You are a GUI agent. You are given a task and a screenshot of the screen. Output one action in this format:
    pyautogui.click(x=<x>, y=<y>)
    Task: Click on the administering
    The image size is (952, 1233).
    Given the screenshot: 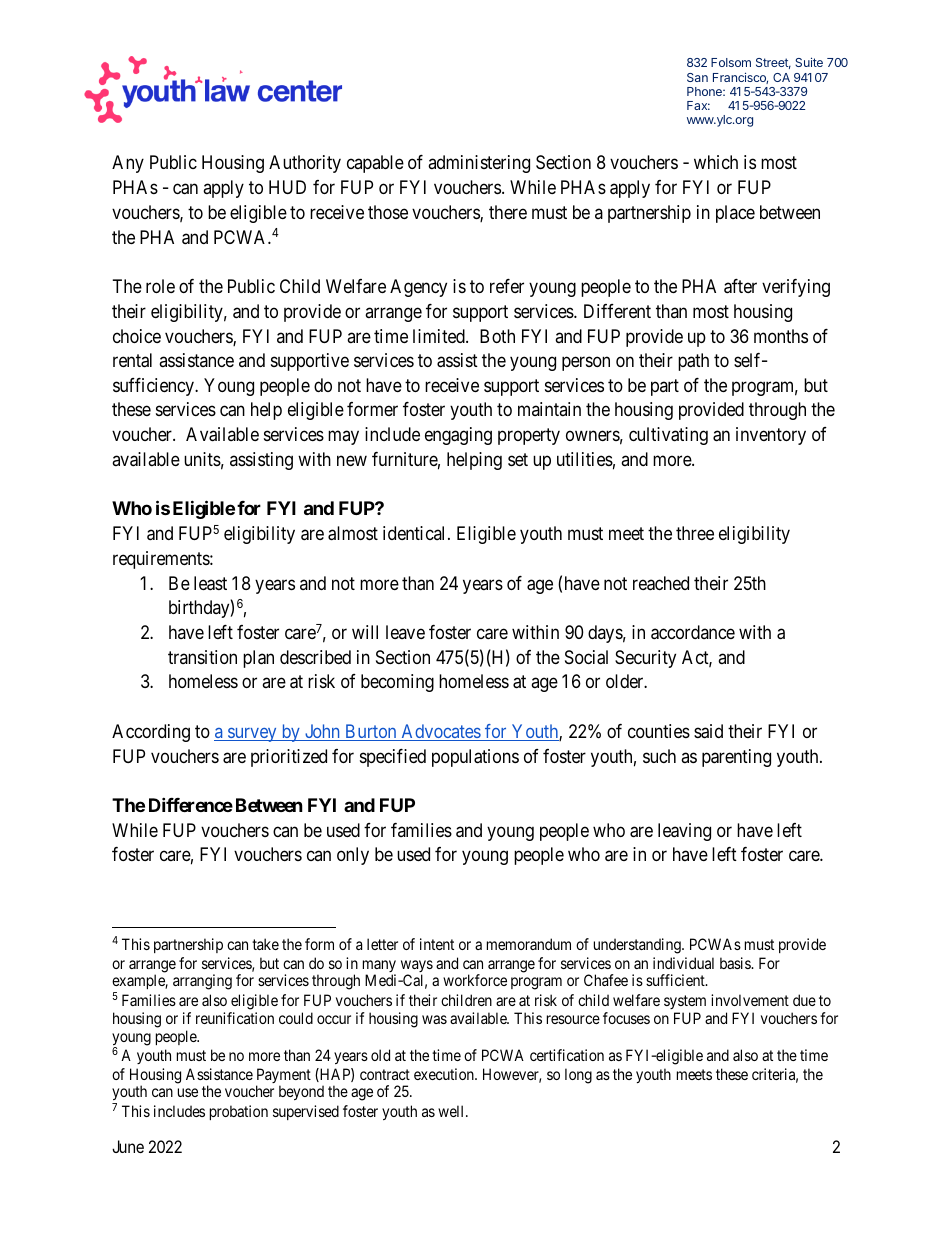 What is the action you would take?
    pyautogui.click(x=479, y=164)
